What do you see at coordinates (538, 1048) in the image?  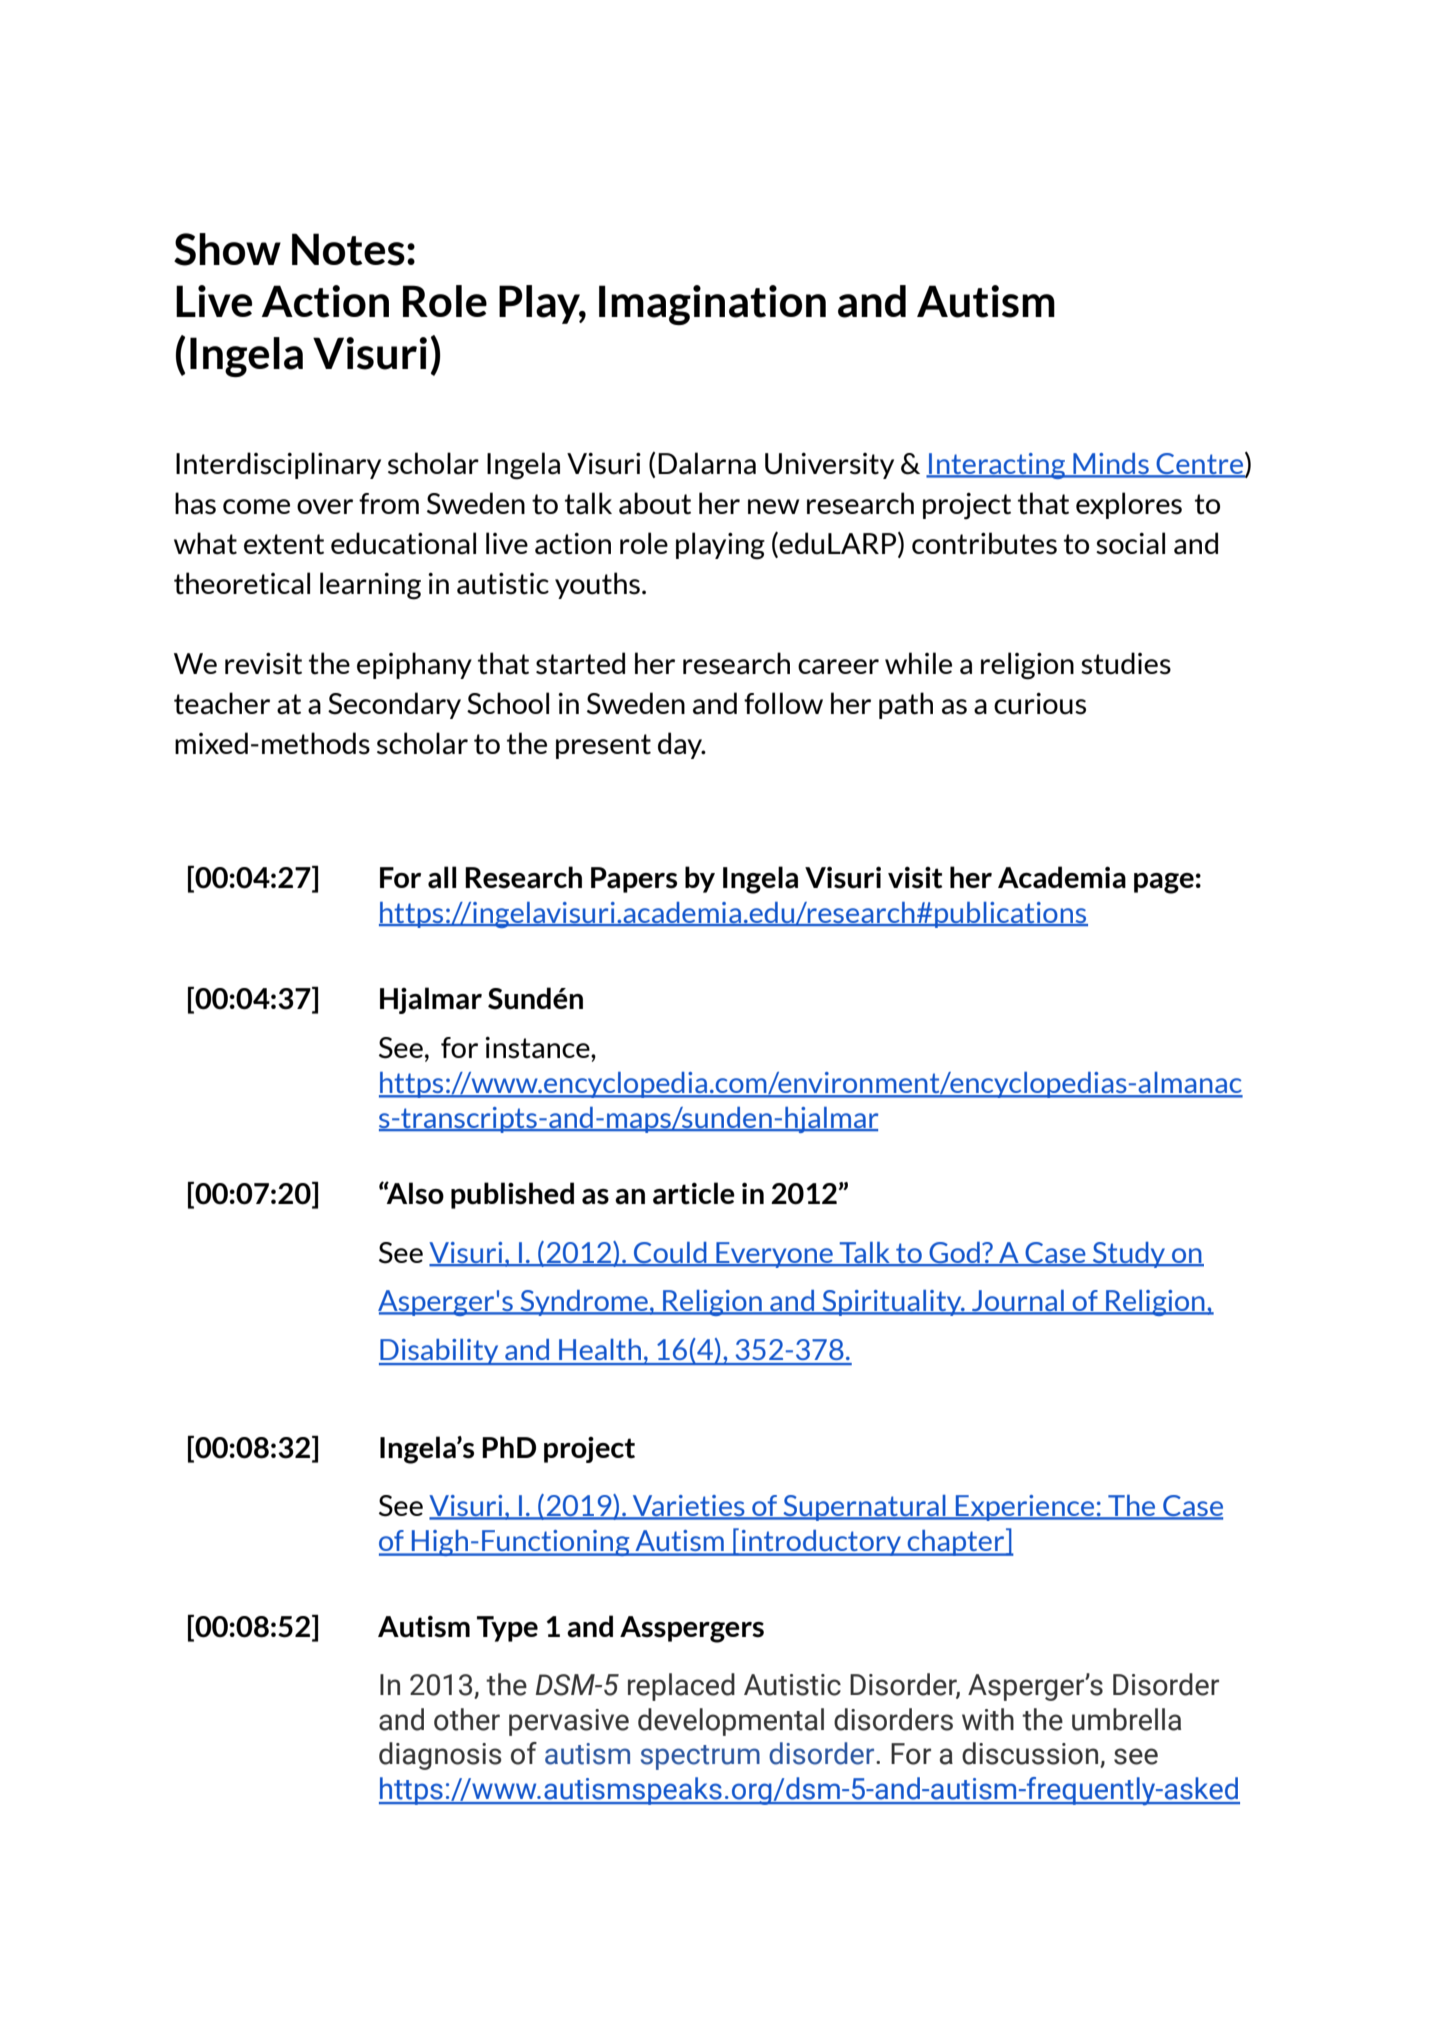 I see `instance` at bounding box center [538, 1048].
